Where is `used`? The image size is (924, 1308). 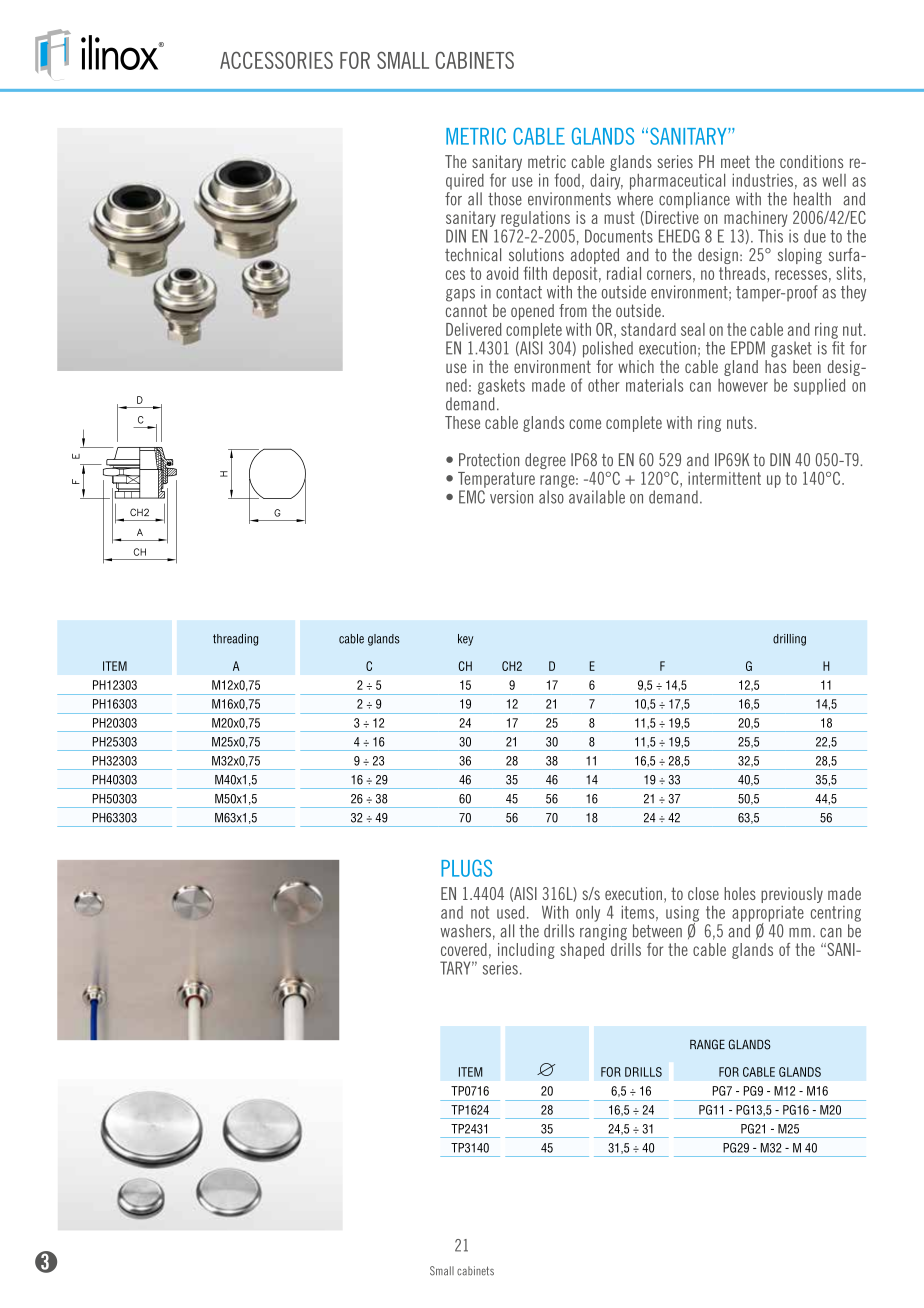 used is located at coordinates (511, 912).
